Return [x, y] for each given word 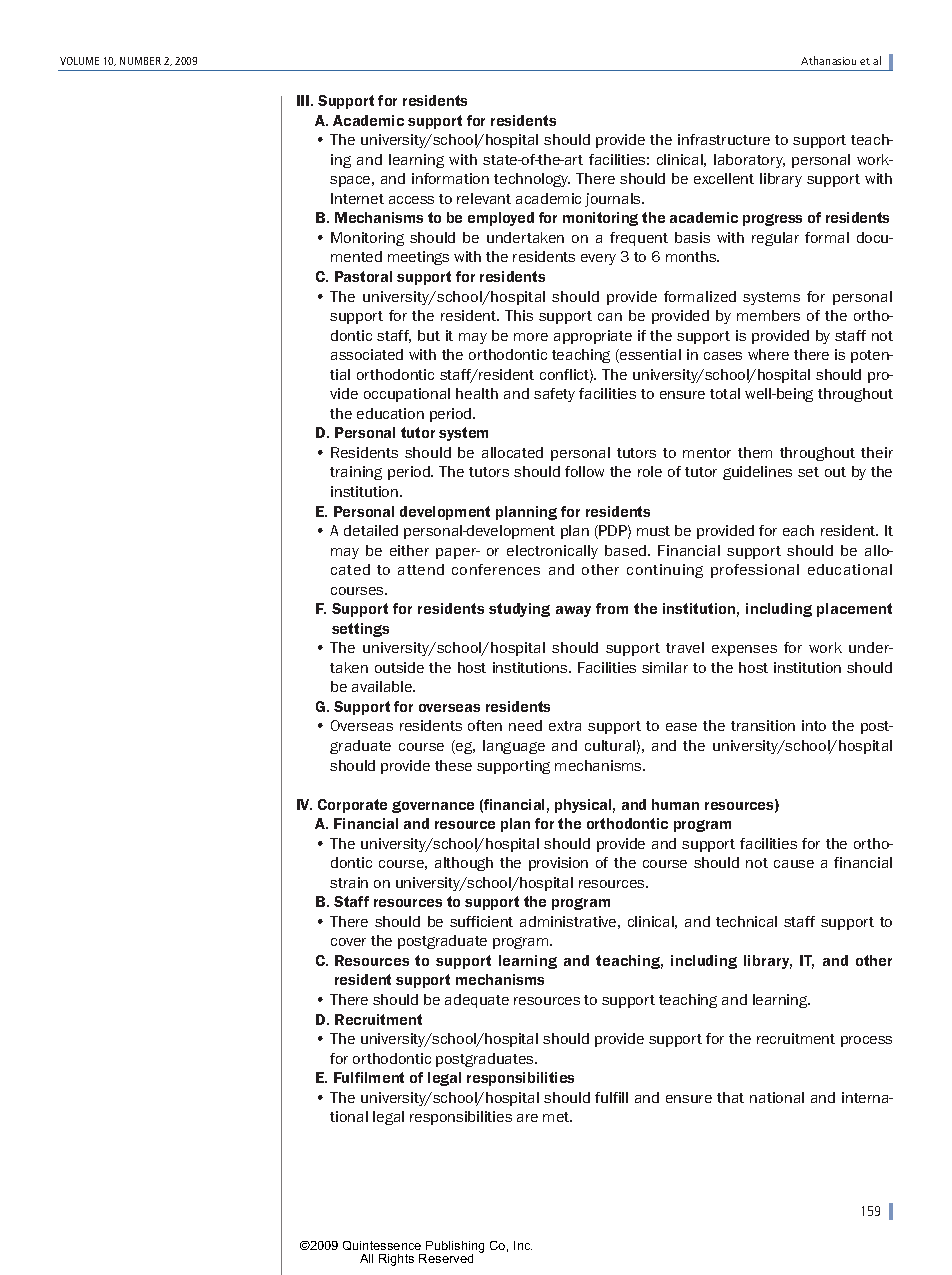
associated [367, 354]
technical [746, 921]
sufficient [481, 921]
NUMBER [140, 61]
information [450, 178]
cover [348, 942]
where [768, 354]
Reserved [446, 1258]
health [477, 393]
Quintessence [382, 1245]
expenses [744, 650]
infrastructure [724, 139]
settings [360, 630]
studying [519, 610]
